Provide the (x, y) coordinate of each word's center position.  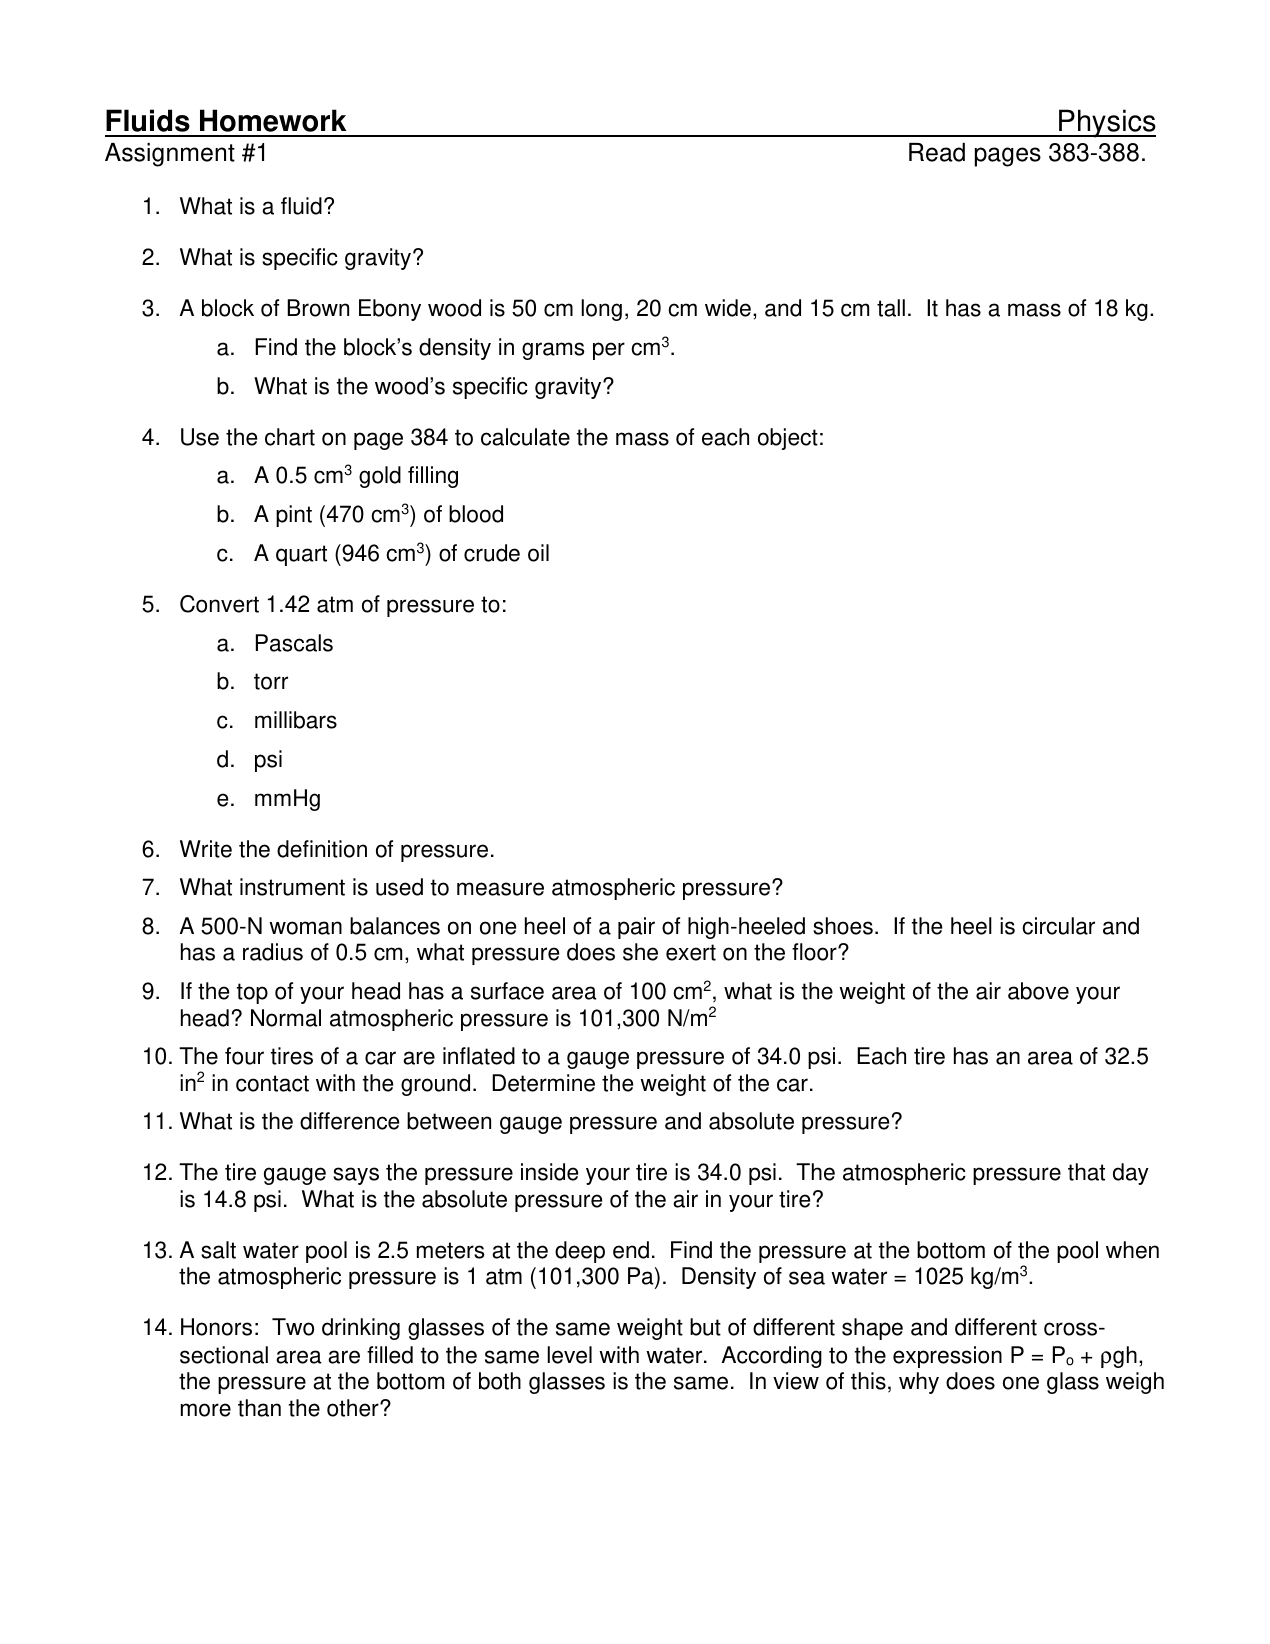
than (259, 1408)
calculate (525, 437)
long (601, 310)
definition (322, 849)
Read (937, 152)
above (1038, 991)
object (788, 439)
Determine (543, 1083)
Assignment (170, 155)
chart (290, 437)
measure (500, 889)
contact (272, 1083)
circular (1058, 926)
